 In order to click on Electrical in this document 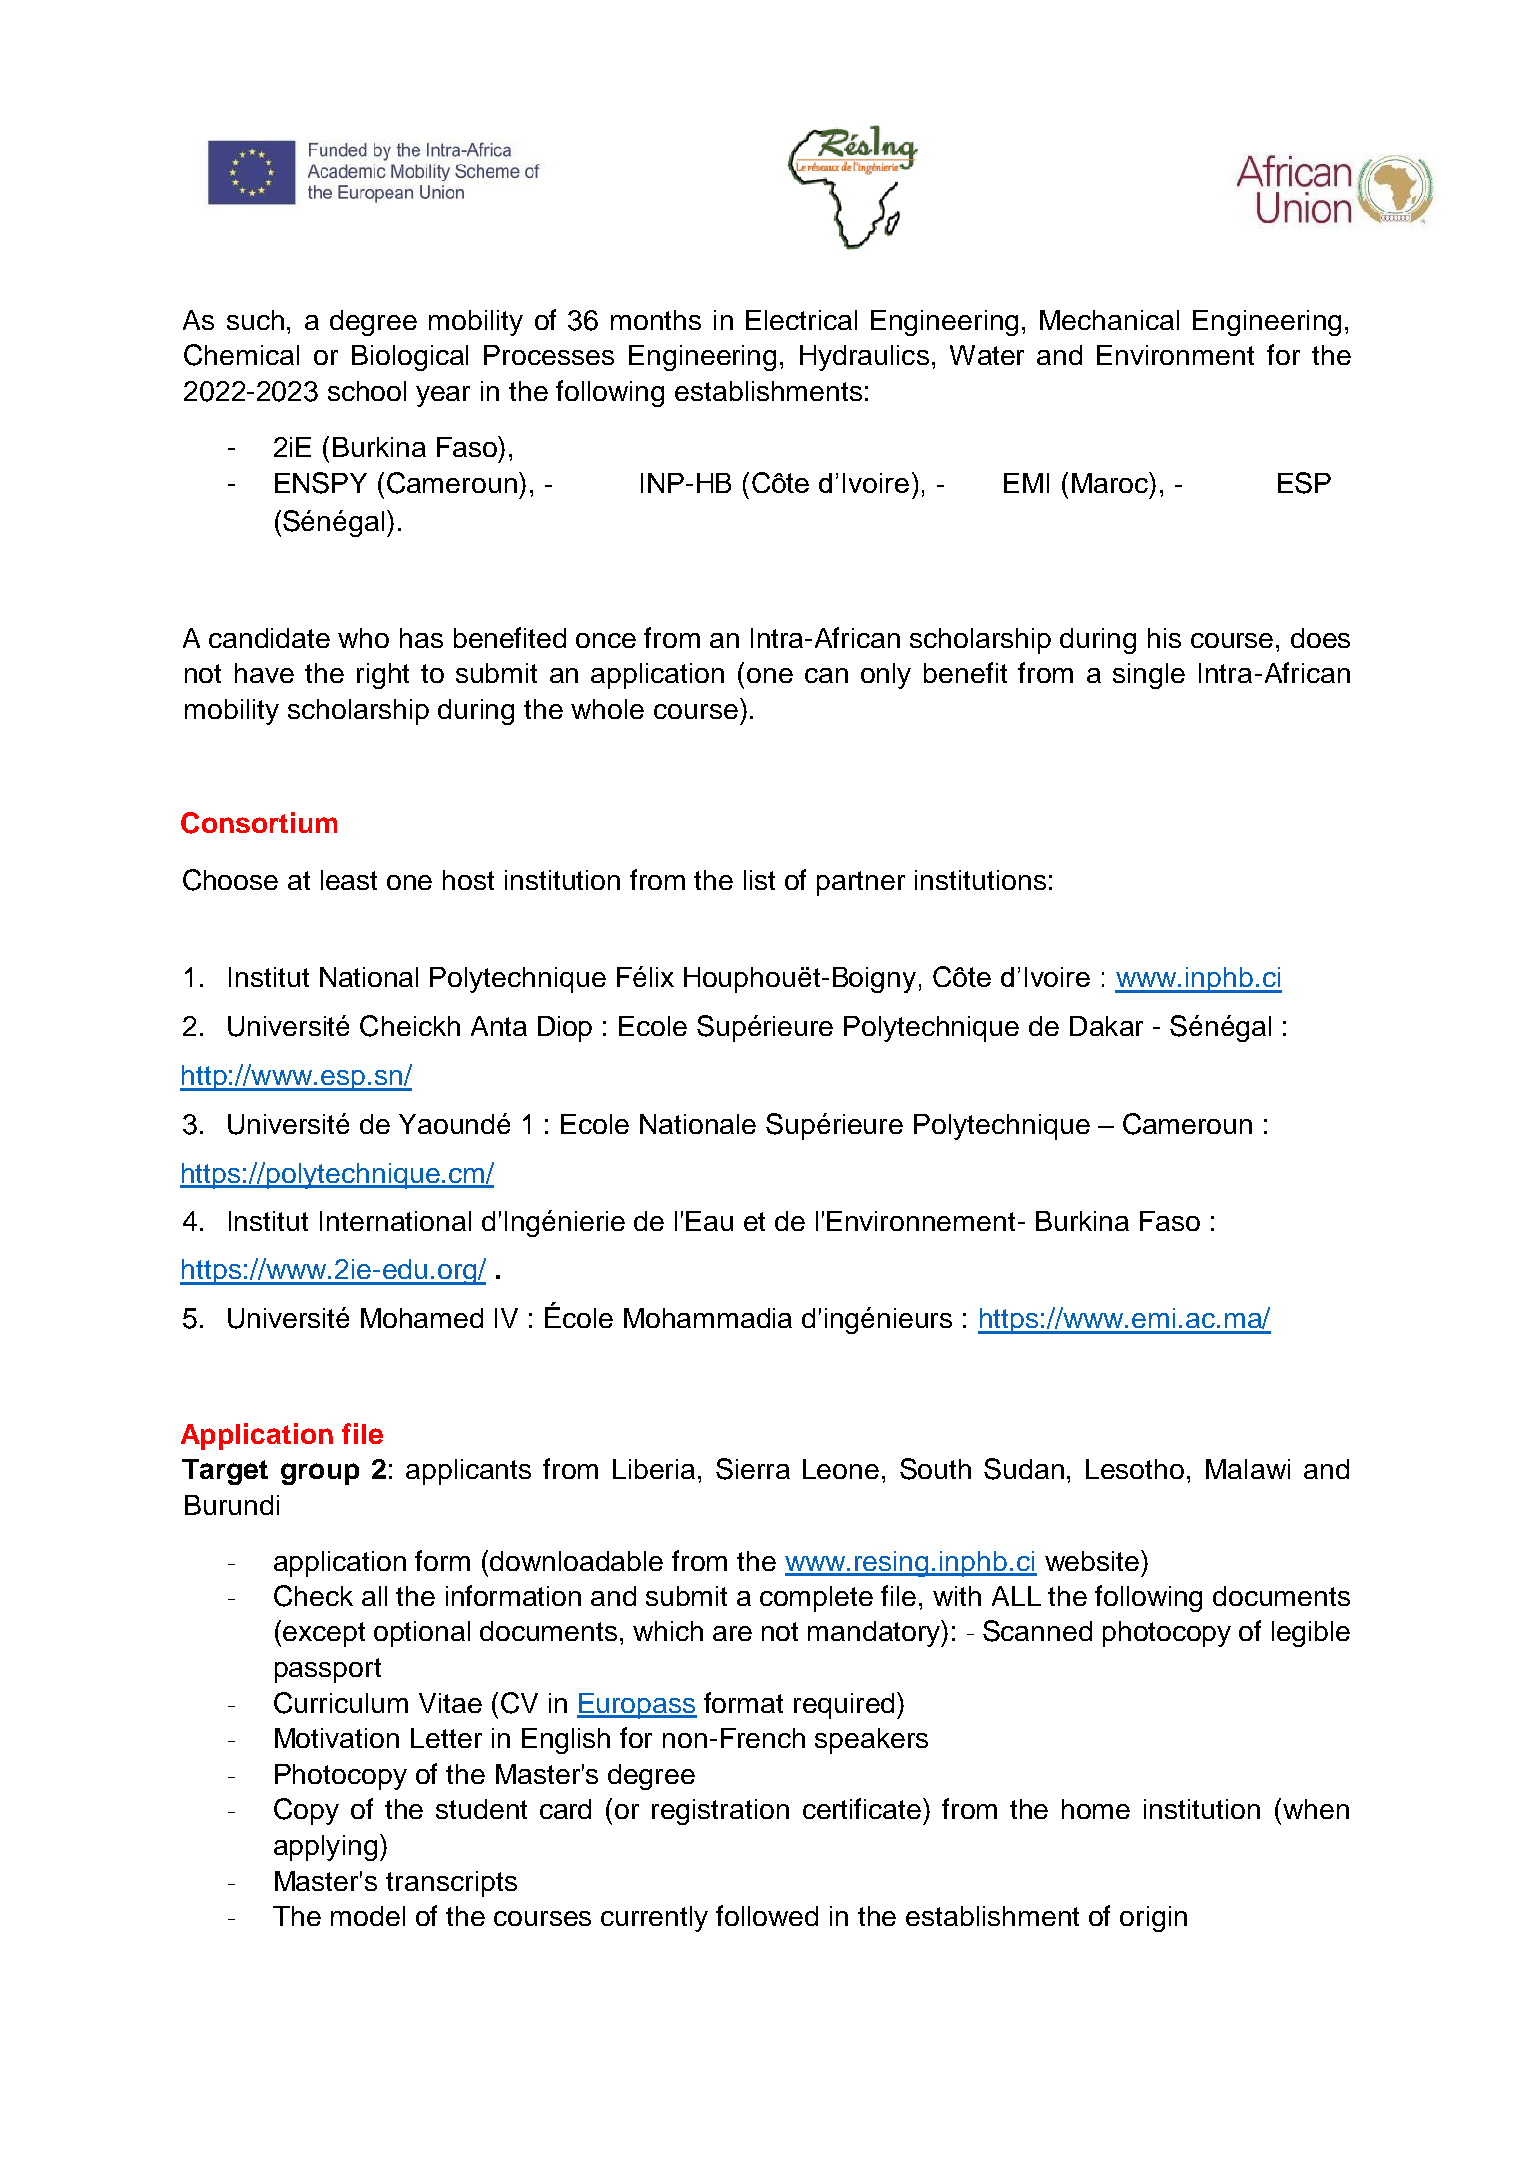, I will do `click(801, 320)`.
